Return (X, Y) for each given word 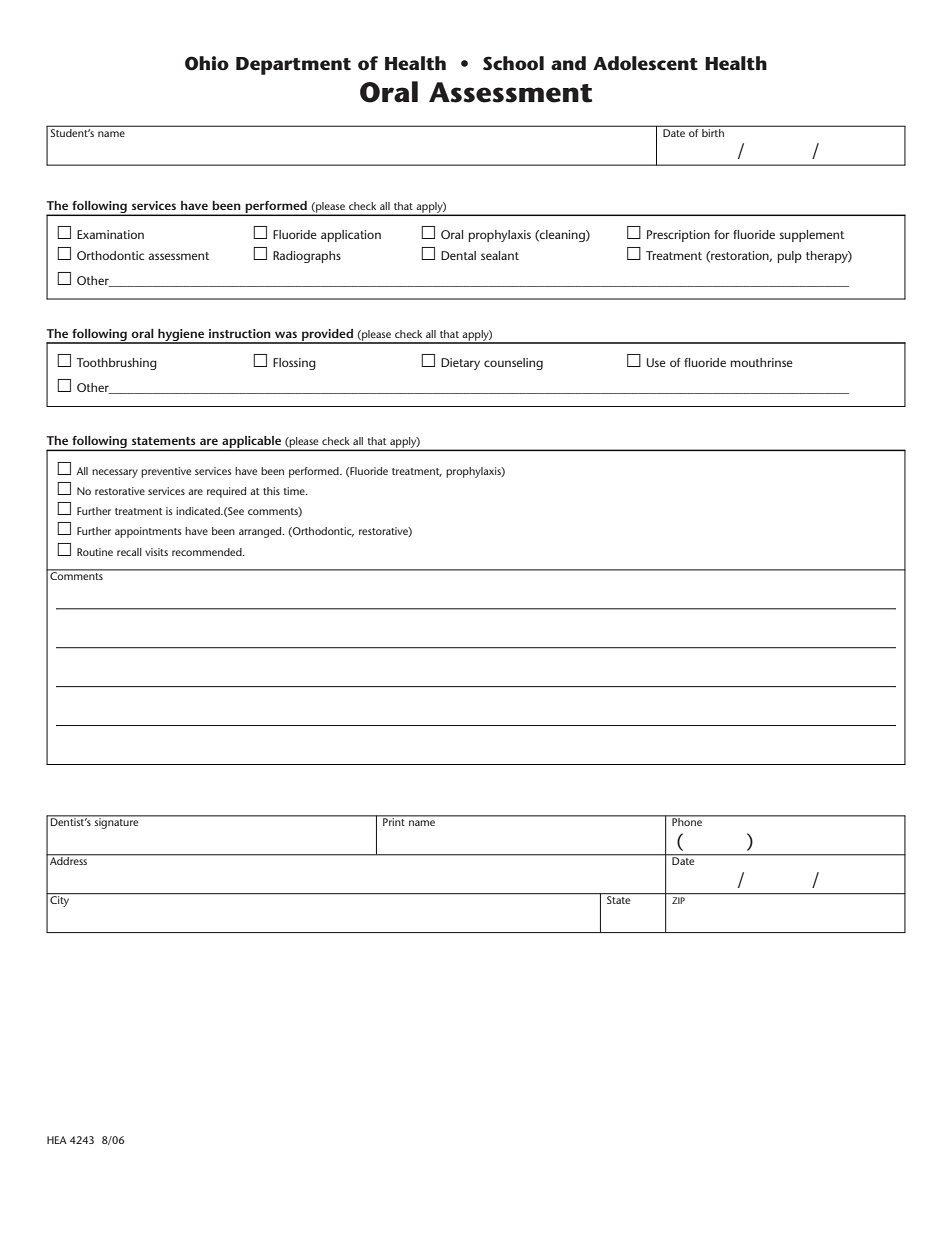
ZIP (678, 900)
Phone (687, 821)
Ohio (207, 63)
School (513, 63)
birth (713, 131)
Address (69, 860)
